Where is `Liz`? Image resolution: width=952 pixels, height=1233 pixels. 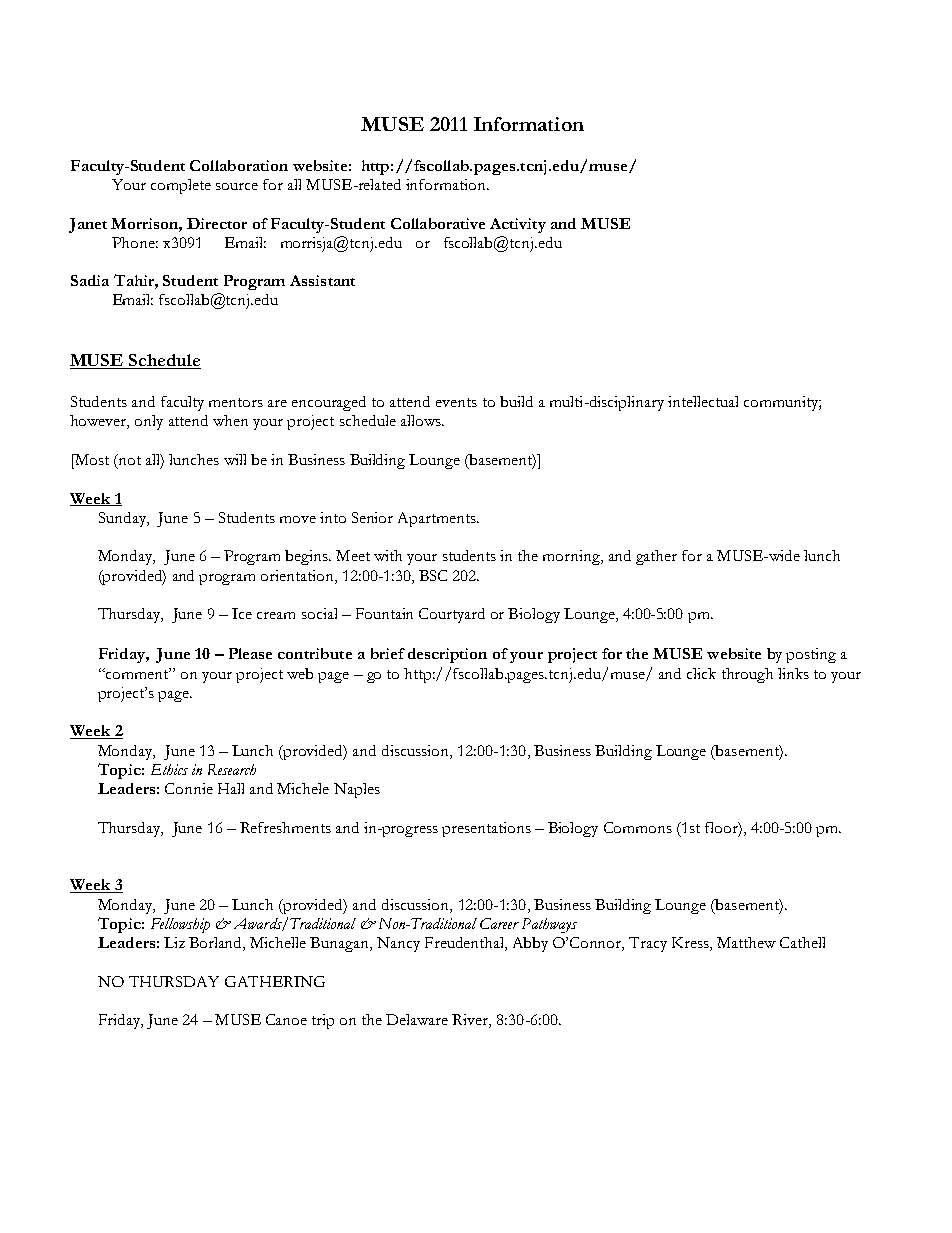
Liz is located at coordinates (174, 942).
